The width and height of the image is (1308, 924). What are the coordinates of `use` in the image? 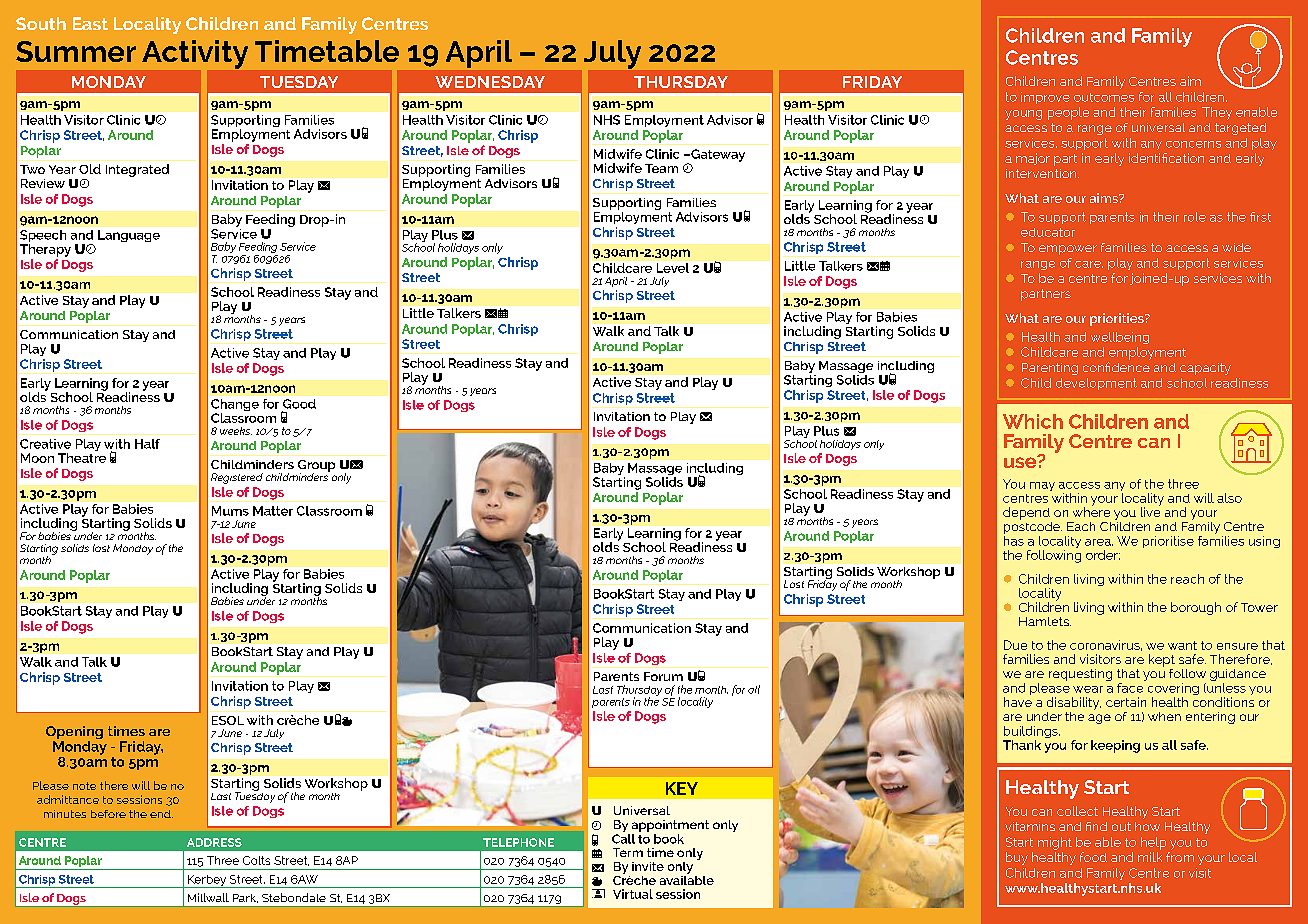 It's located at (1021, 461).
